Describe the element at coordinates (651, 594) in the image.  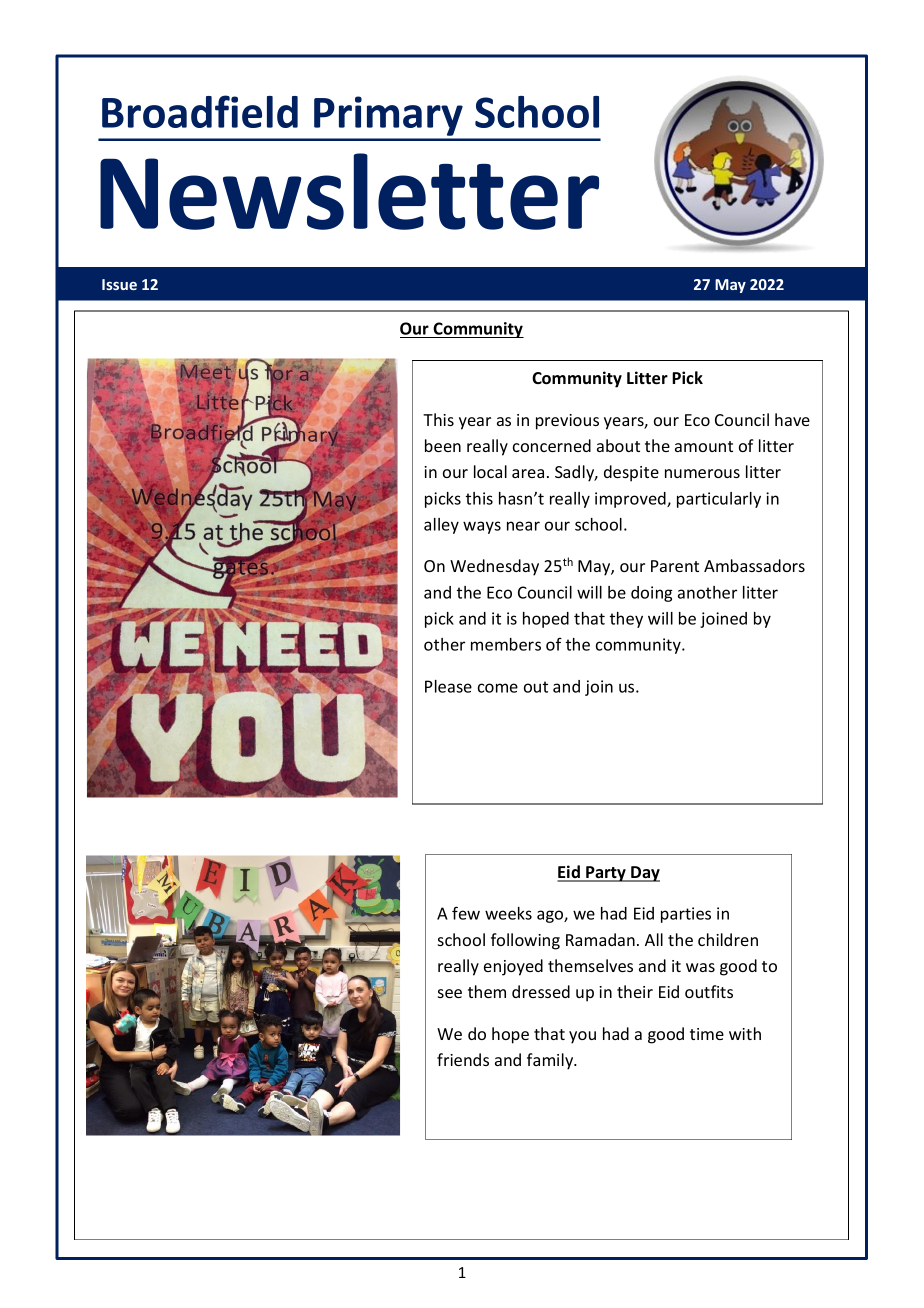
I see `doing` at that location.
